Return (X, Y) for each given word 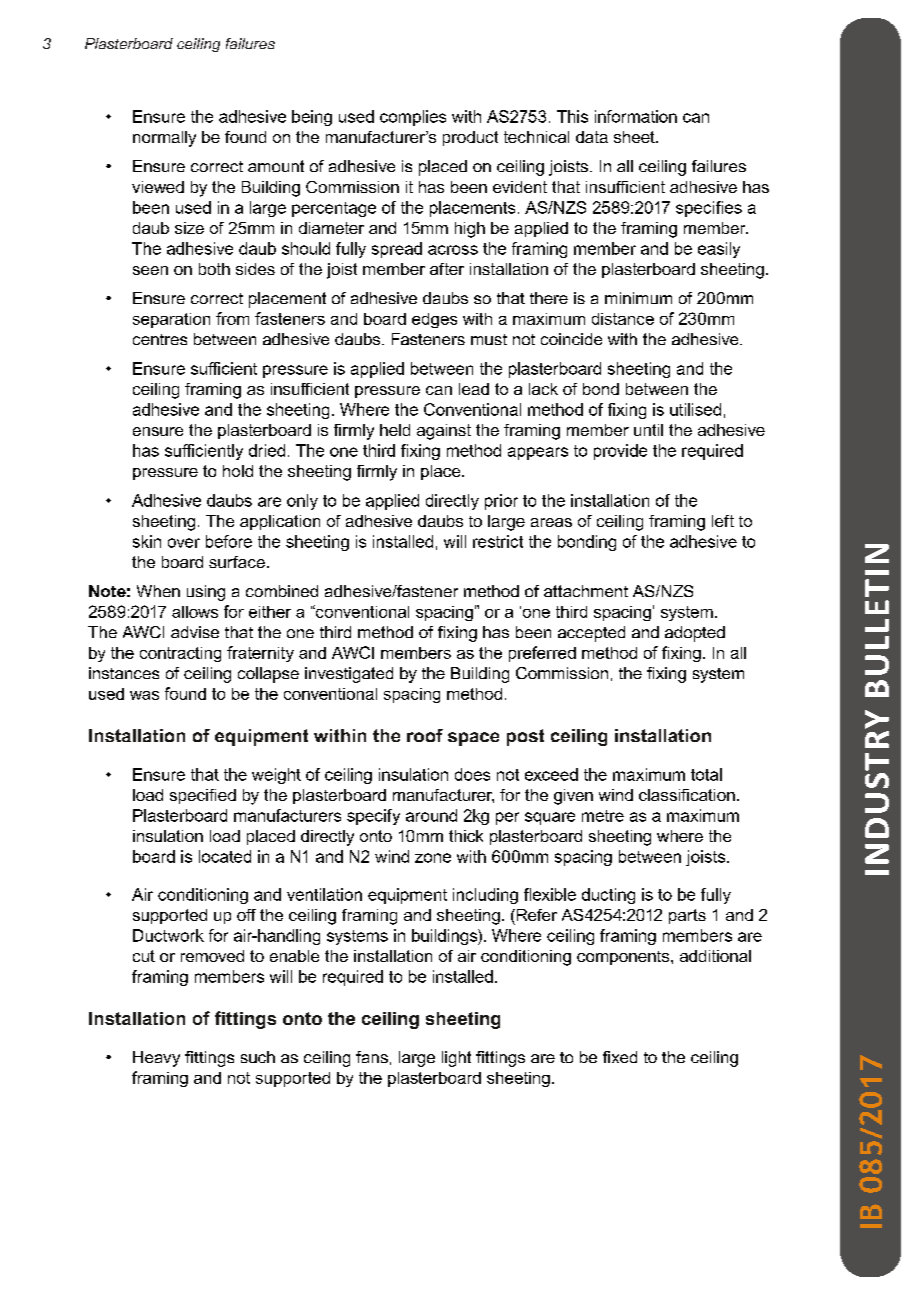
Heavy (156, 1059)
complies (413, 118)
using (206, 593)
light (456, 1059)
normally (164, 139)
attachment (586, 591)
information (636, 116)
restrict (498, 541)
